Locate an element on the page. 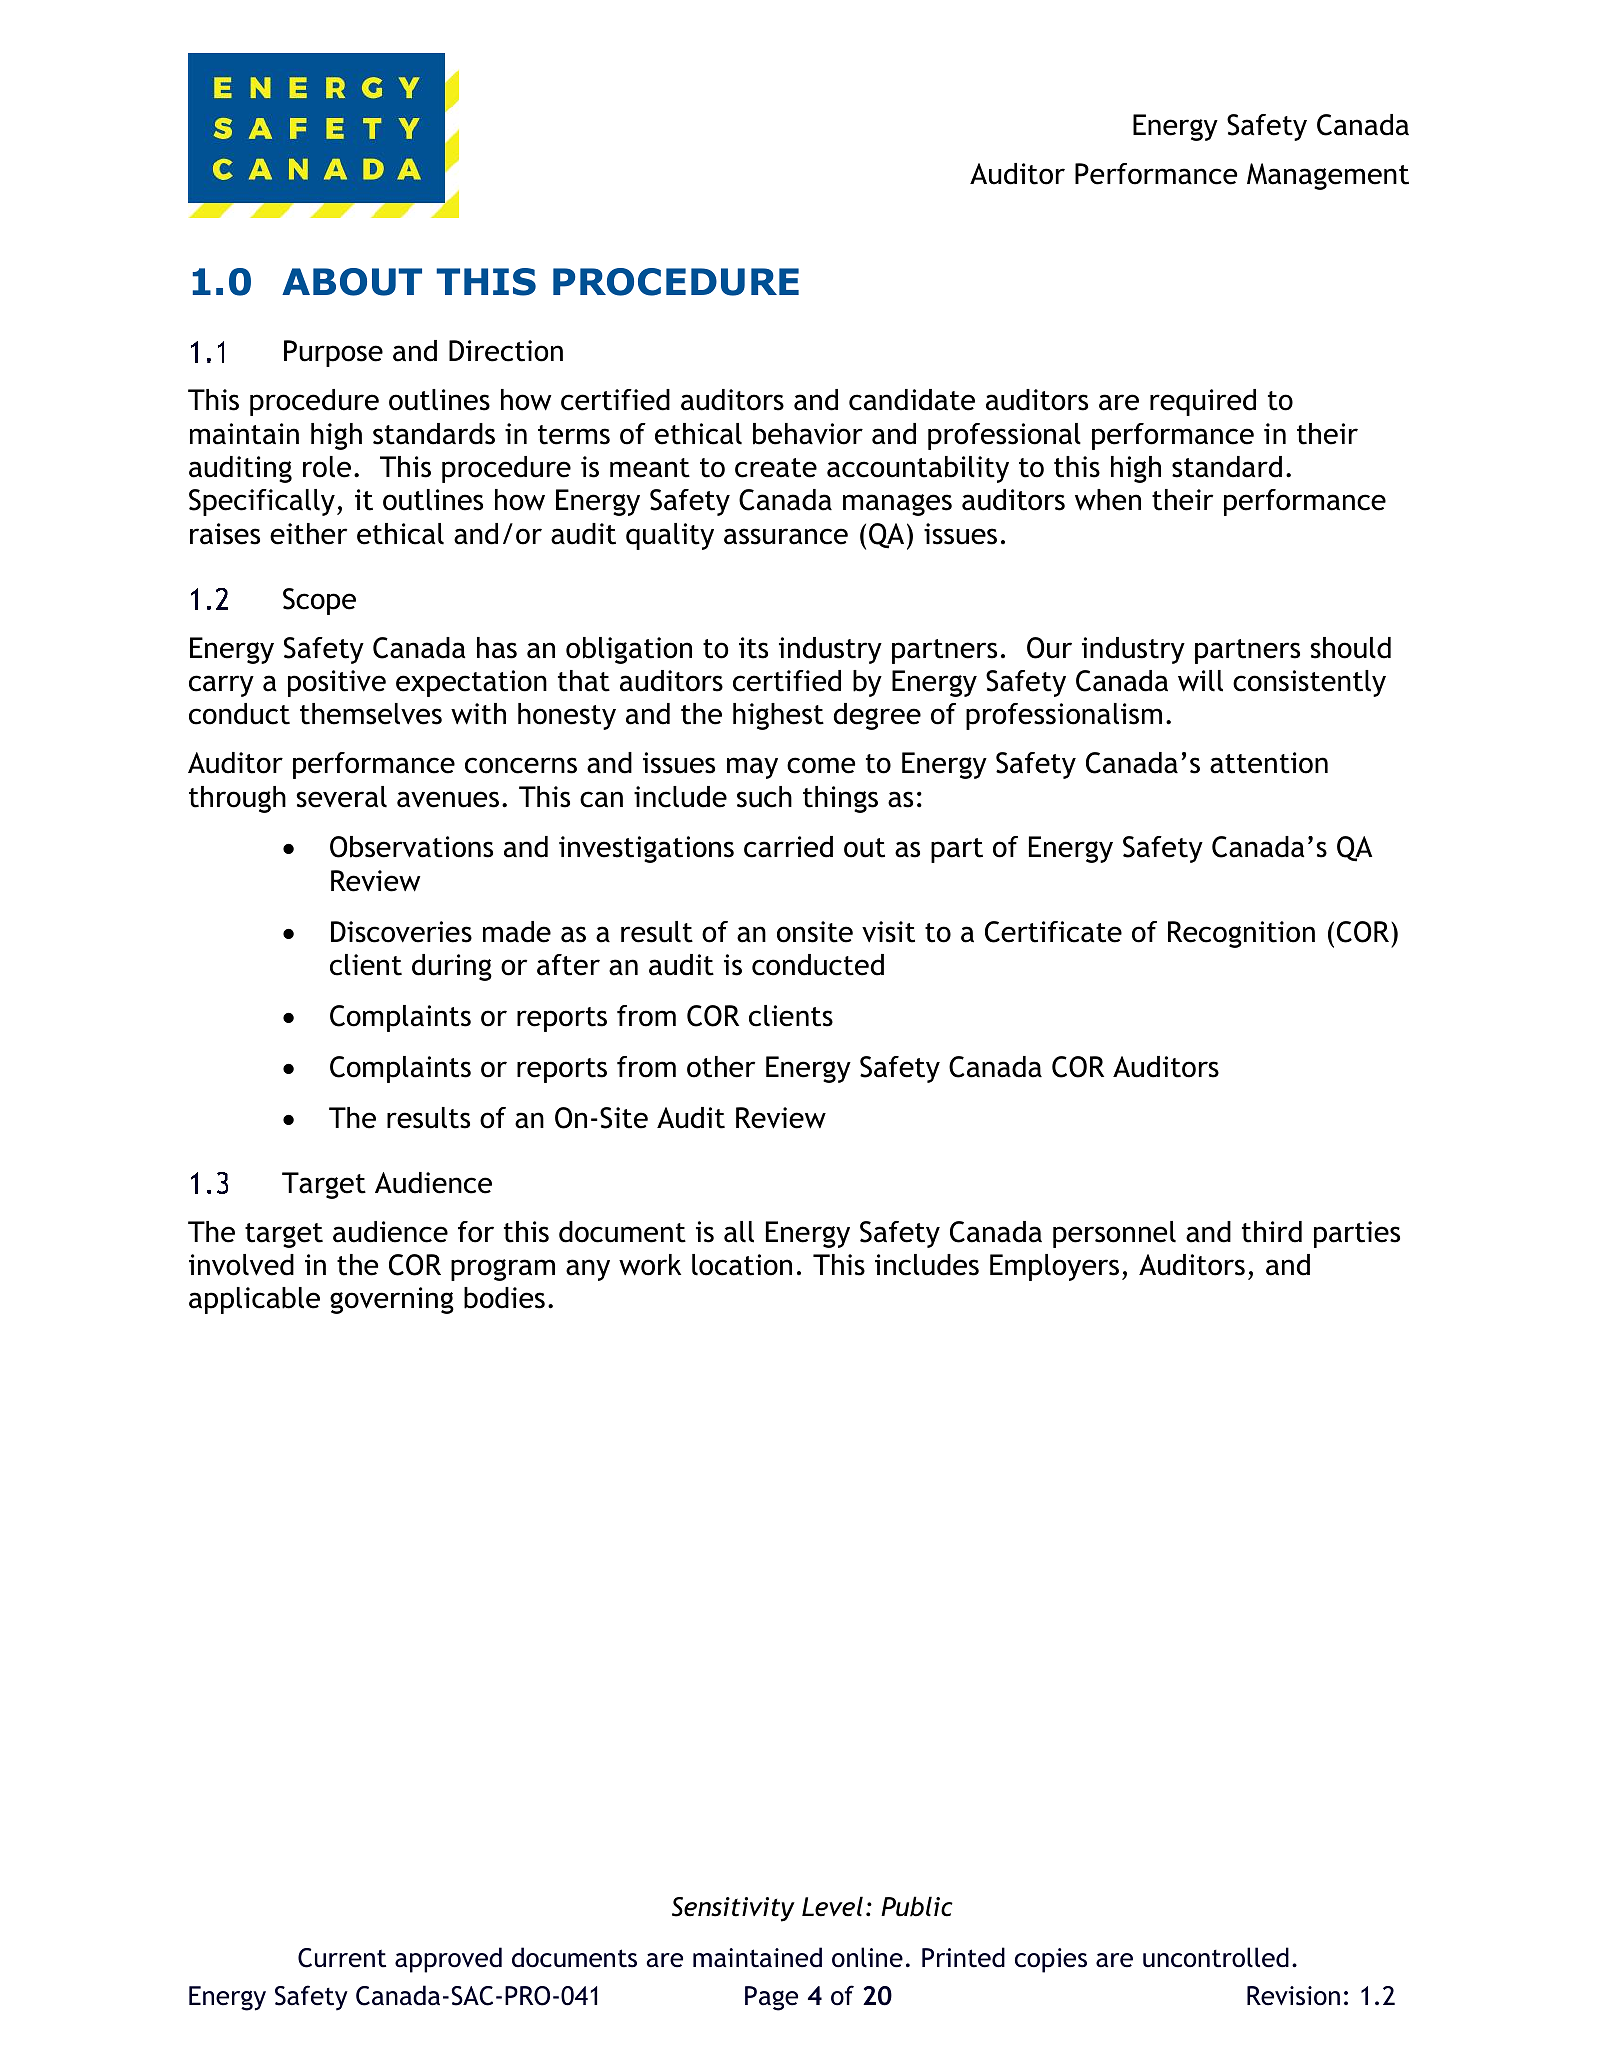 This image has width=1598, height=2068. Current is located at coordinates (342, 1958).
